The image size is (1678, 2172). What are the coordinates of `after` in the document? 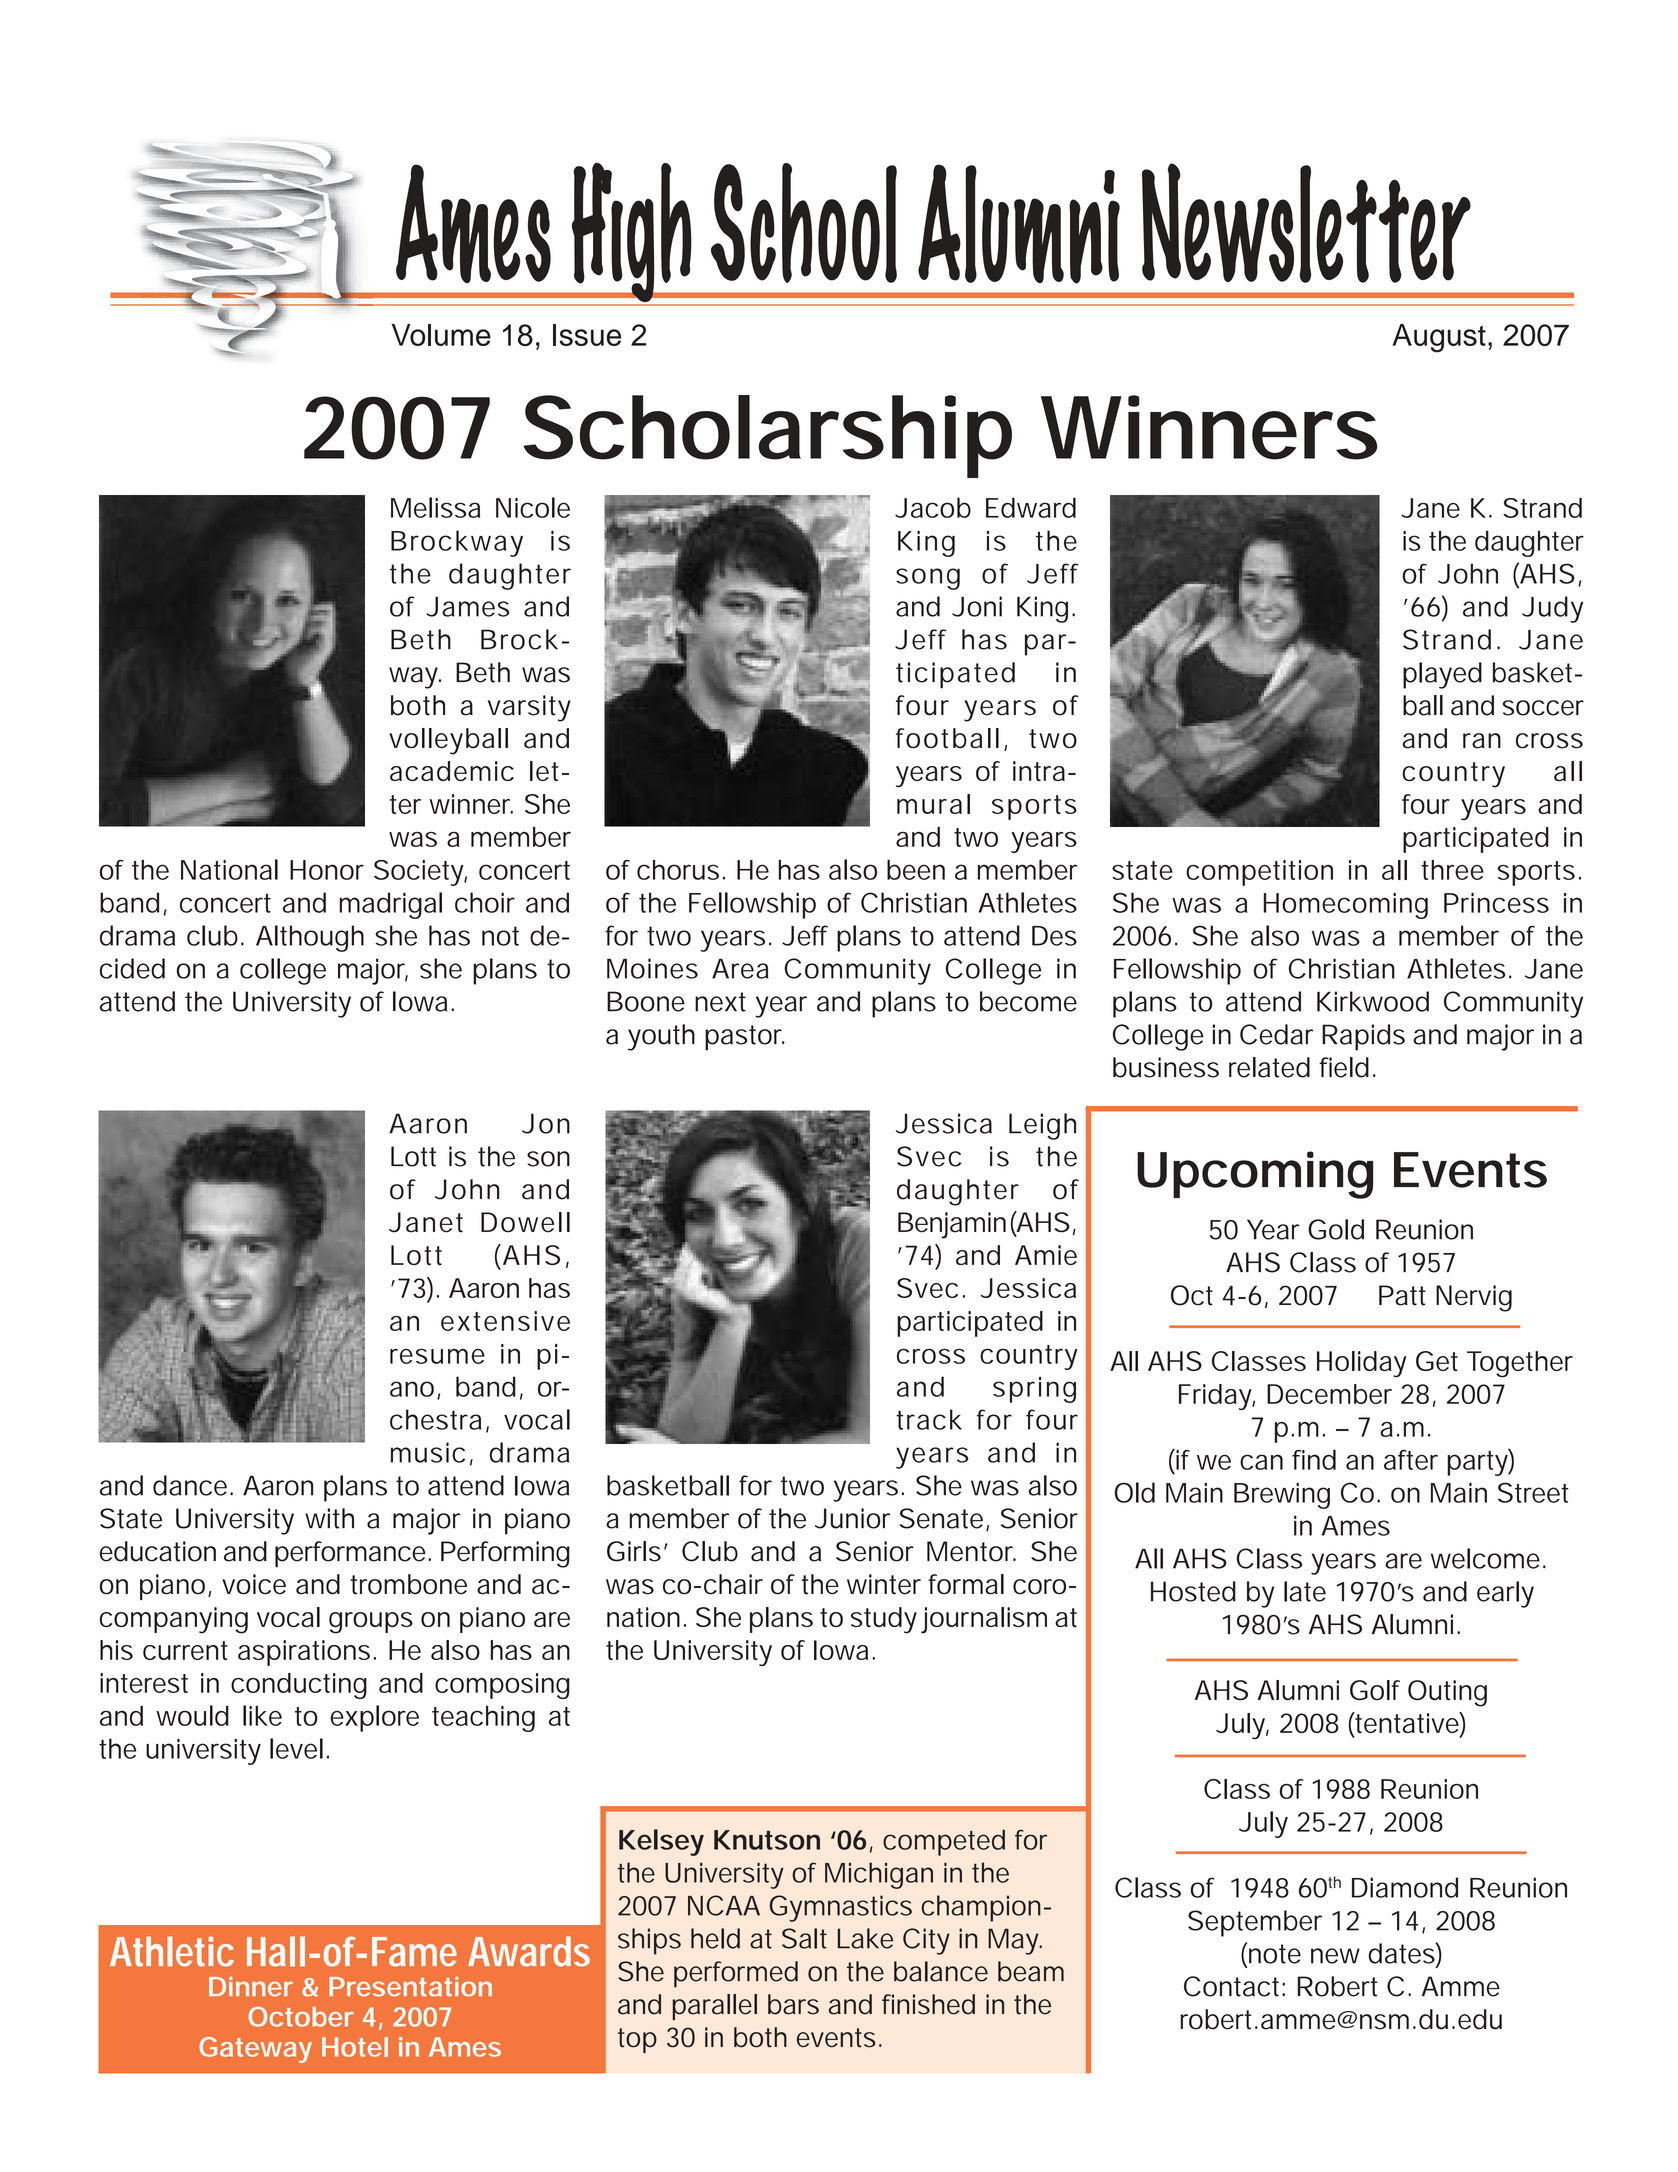 It's located at (1411, 1460).
